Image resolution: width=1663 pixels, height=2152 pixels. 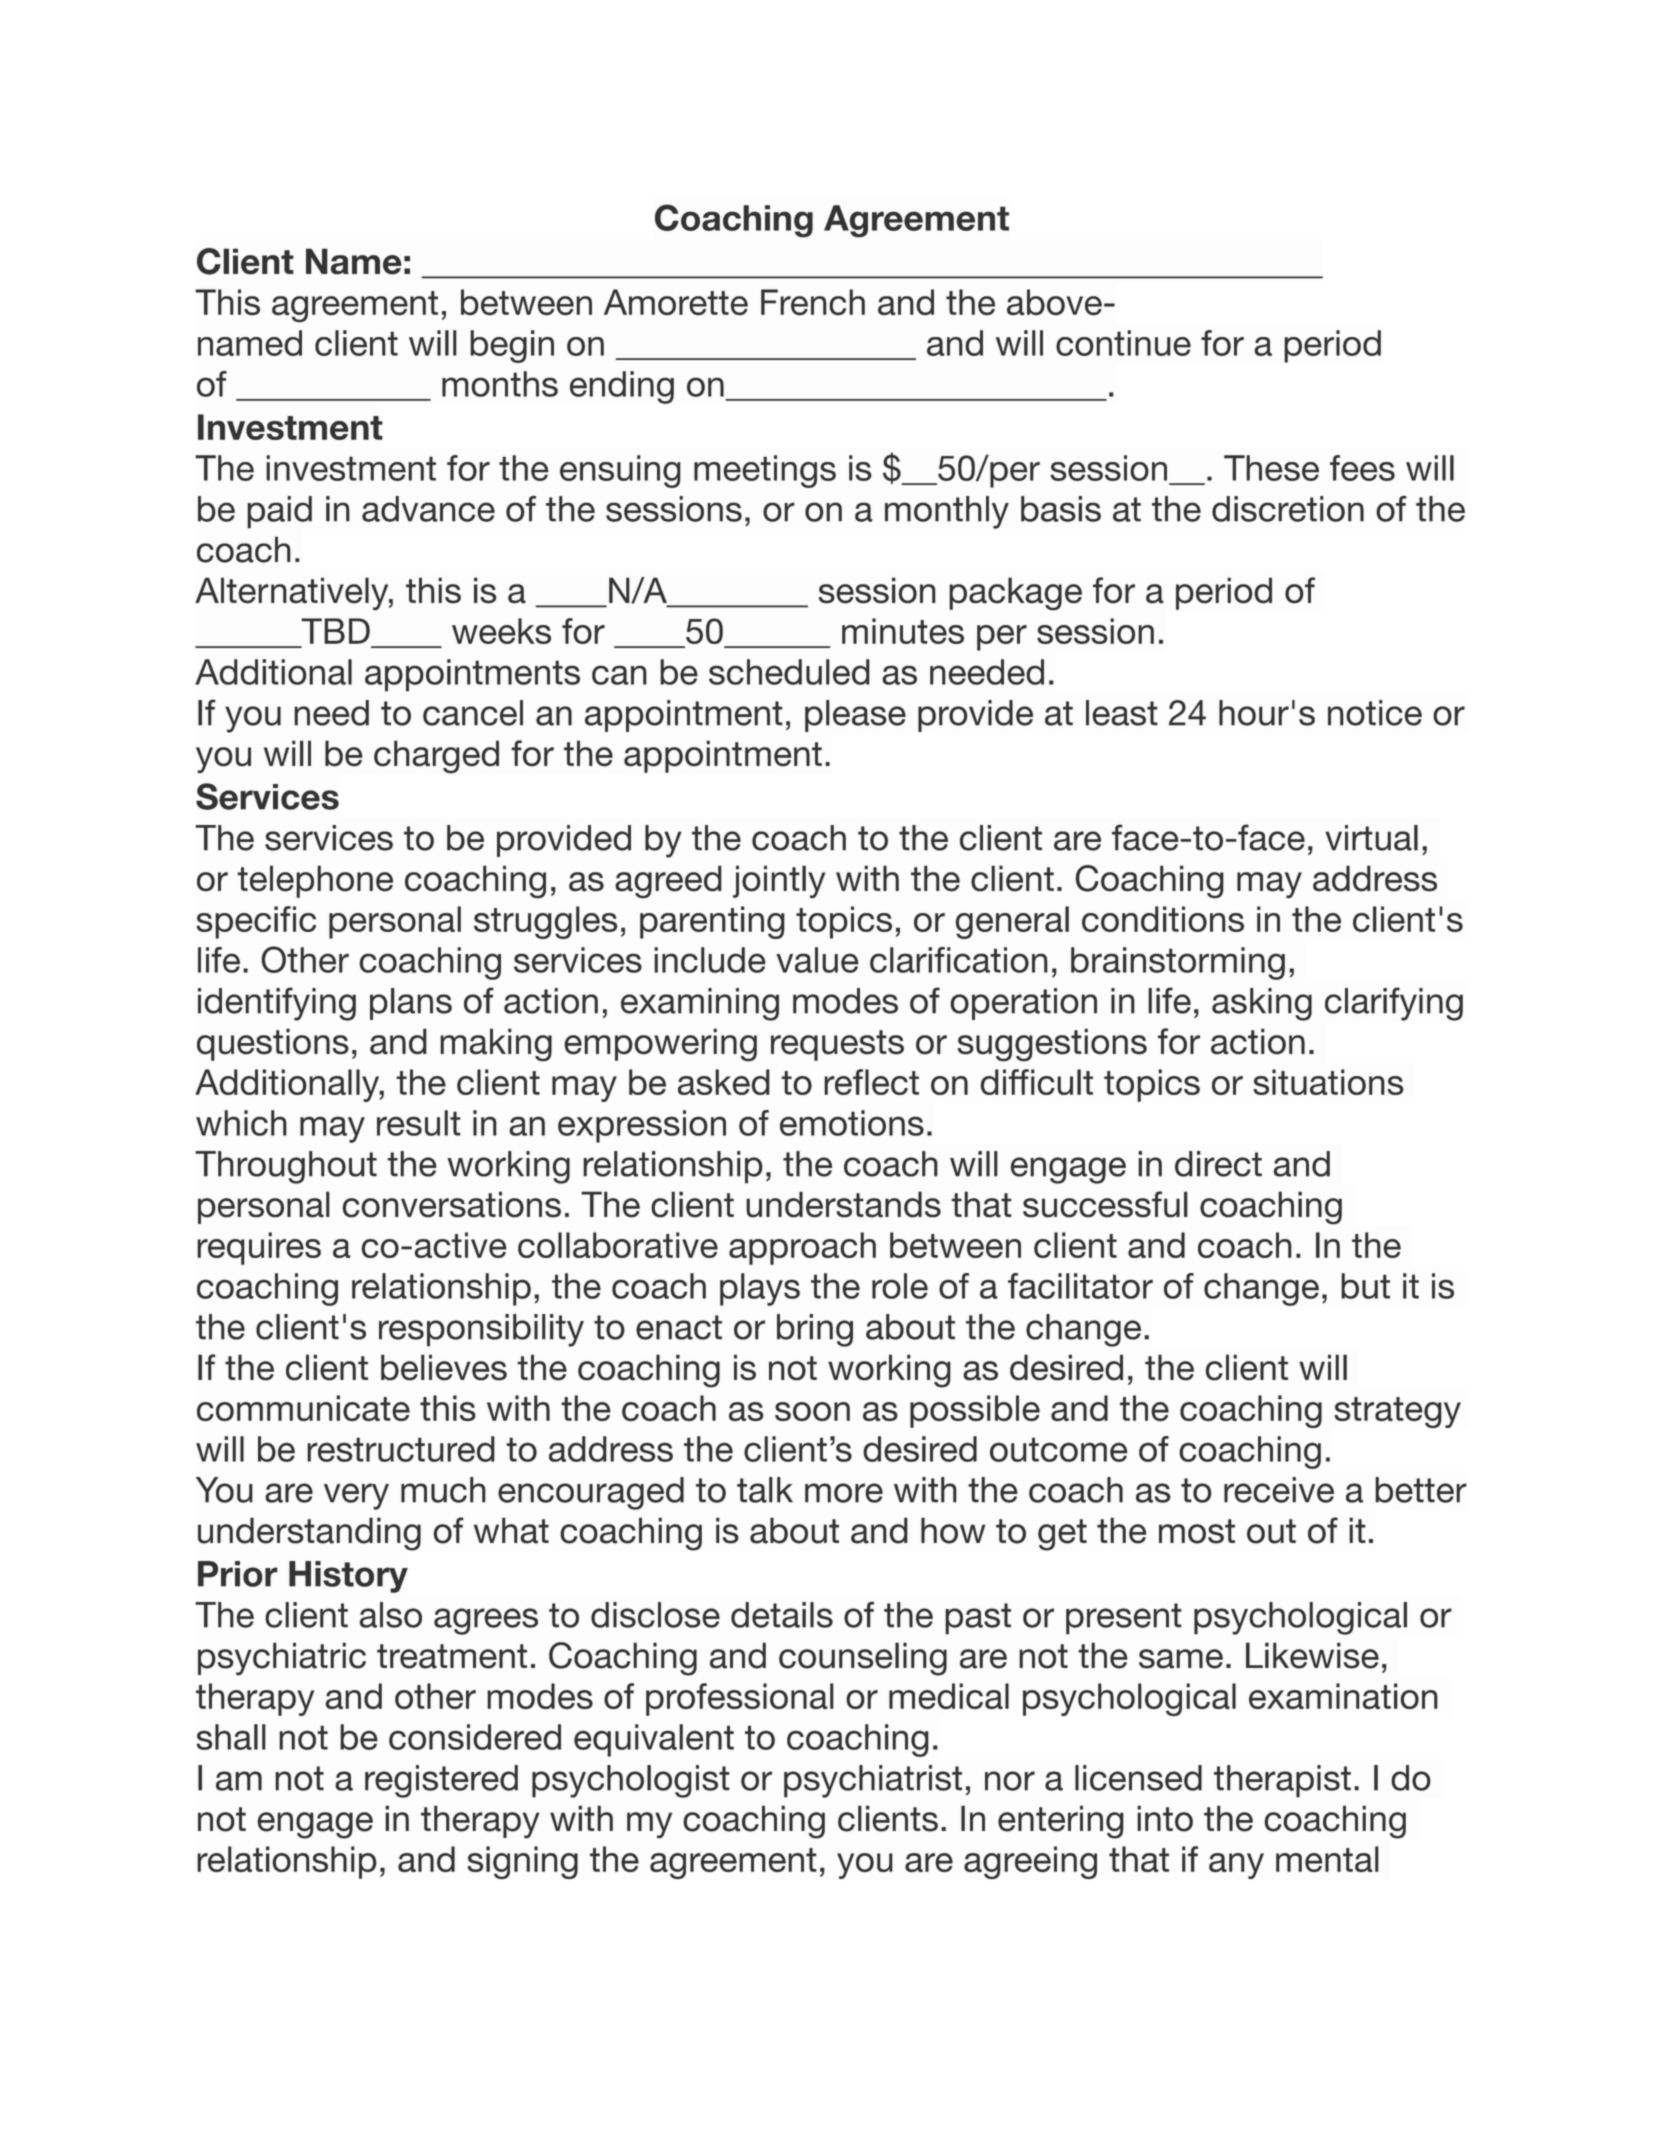 What do you see at coordinates (1123, 343) in the page?
I see `continue` at bounding box center [1123, 343].
